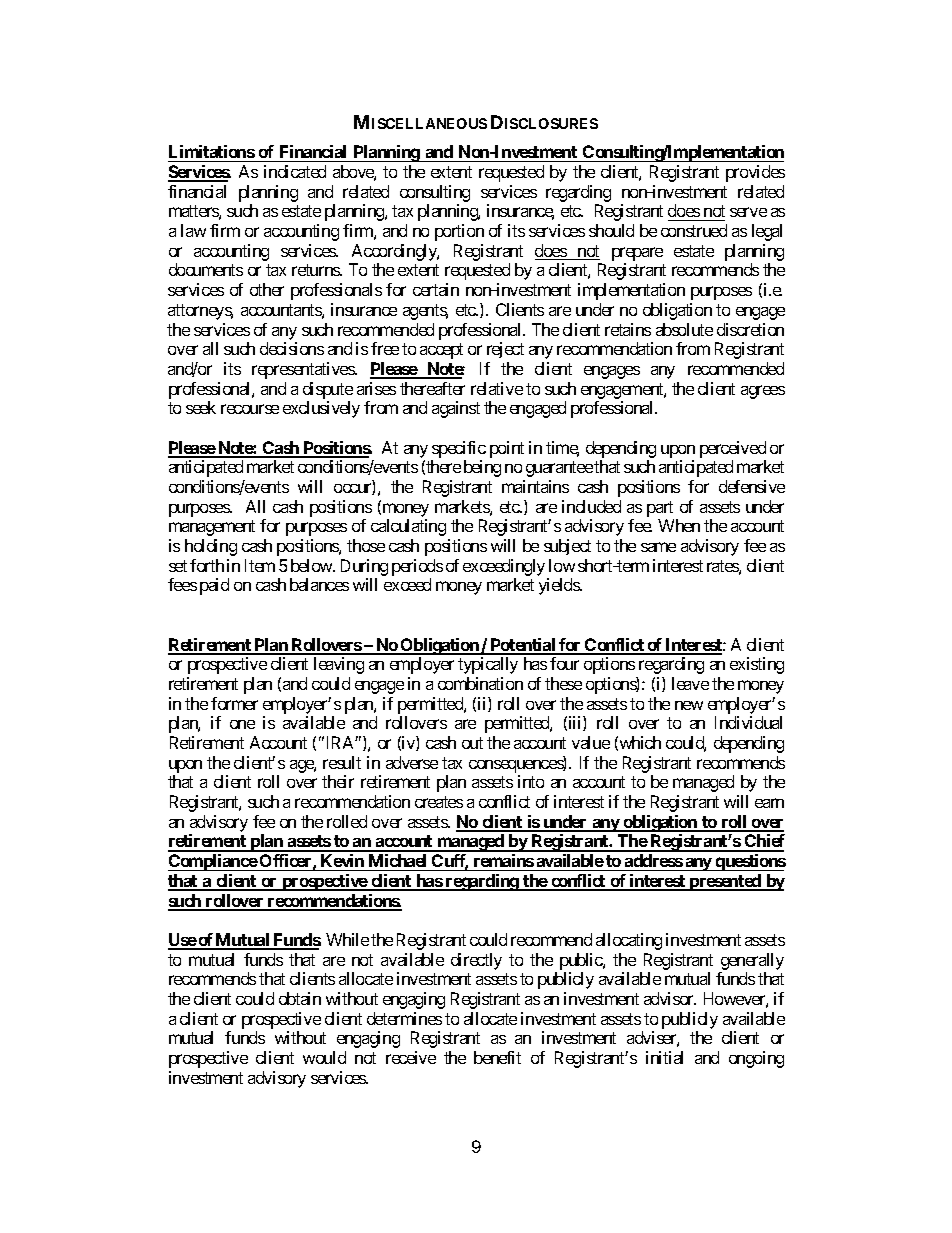 This image has width=952, height=1233. I want to click on portion, so click(459, 232).
